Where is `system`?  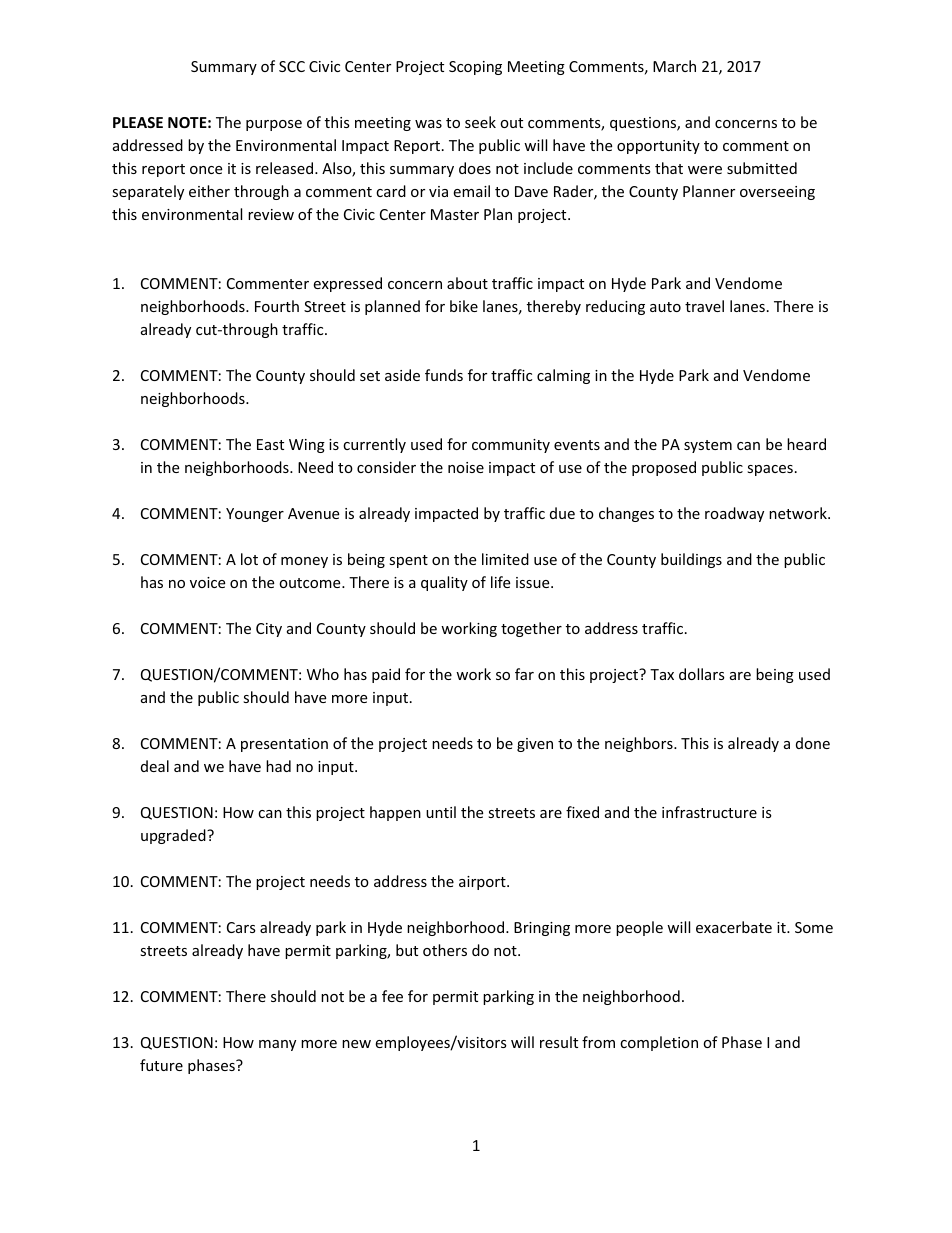 system is located at coordinates (708, 446).
